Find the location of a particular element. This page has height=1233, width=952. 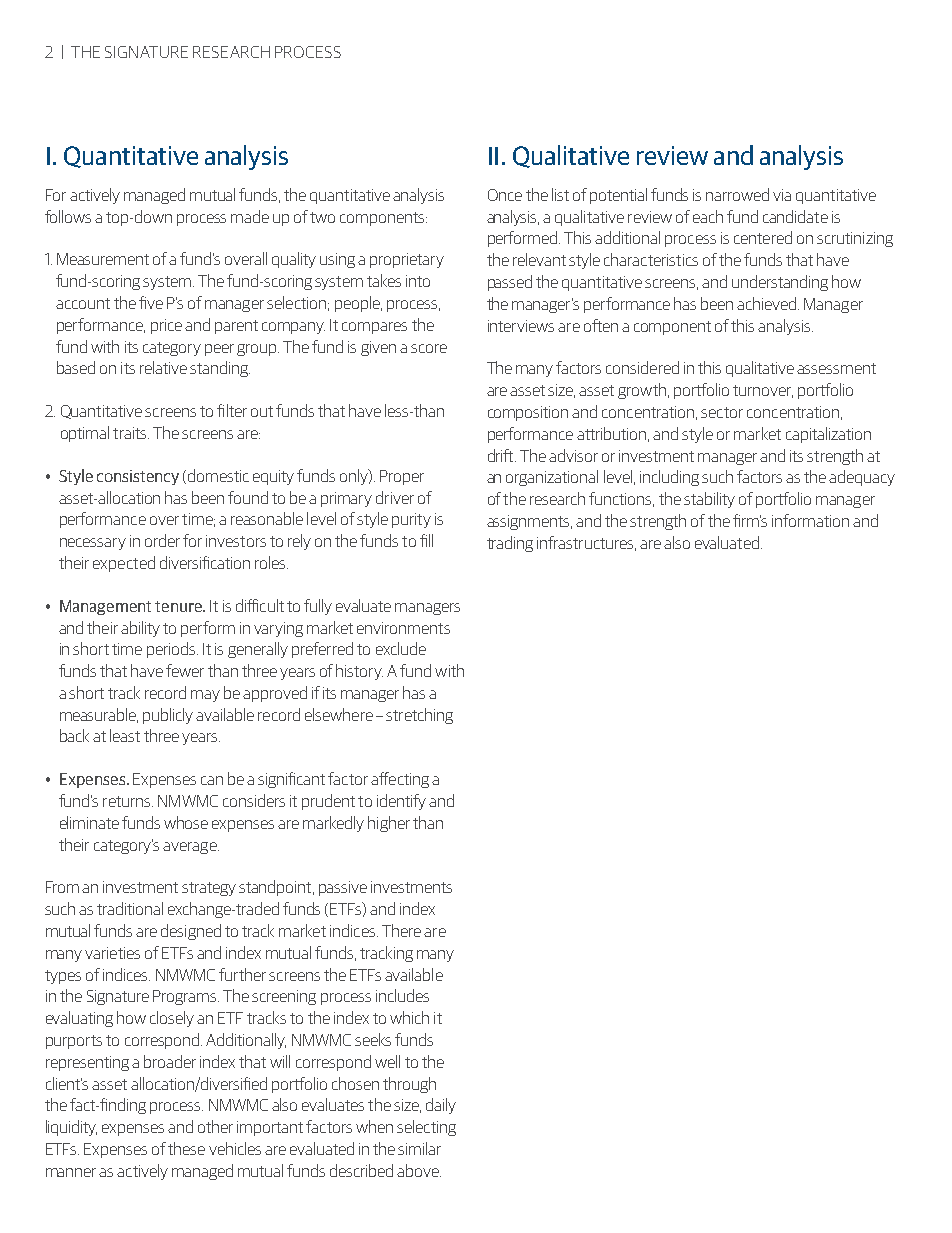

these is located at coordinates (186, 1148).
